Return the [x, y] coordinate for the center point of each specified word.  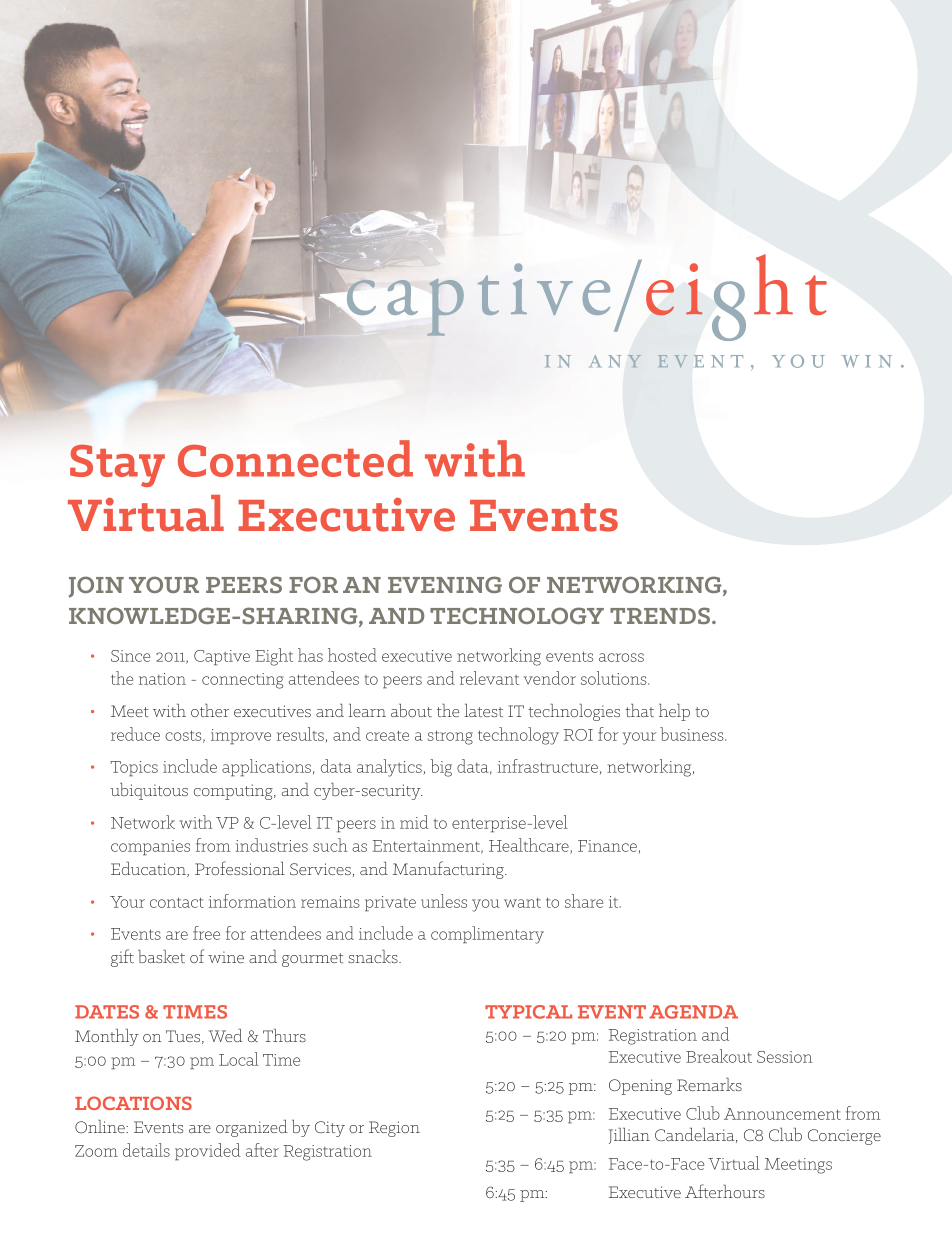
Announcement [782, 1114]
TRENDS [660, 615]
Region [394, 1129]
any [615, 361]
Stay [117, 465]
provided [208, 1152]
